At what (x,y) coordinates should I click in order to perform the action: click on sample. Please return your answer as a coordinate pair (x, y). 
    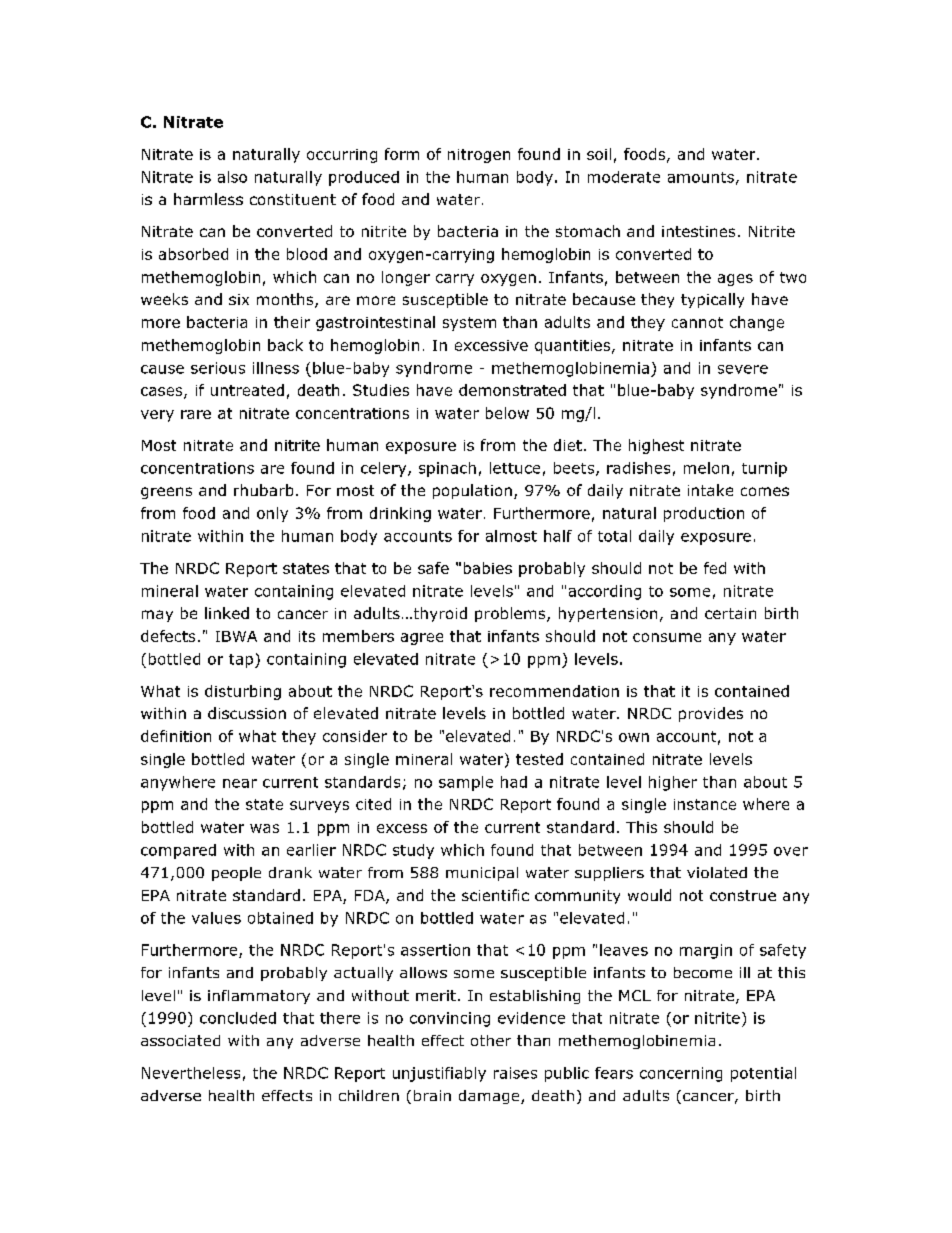
    Looking at the image, I should click on (466, 783).
